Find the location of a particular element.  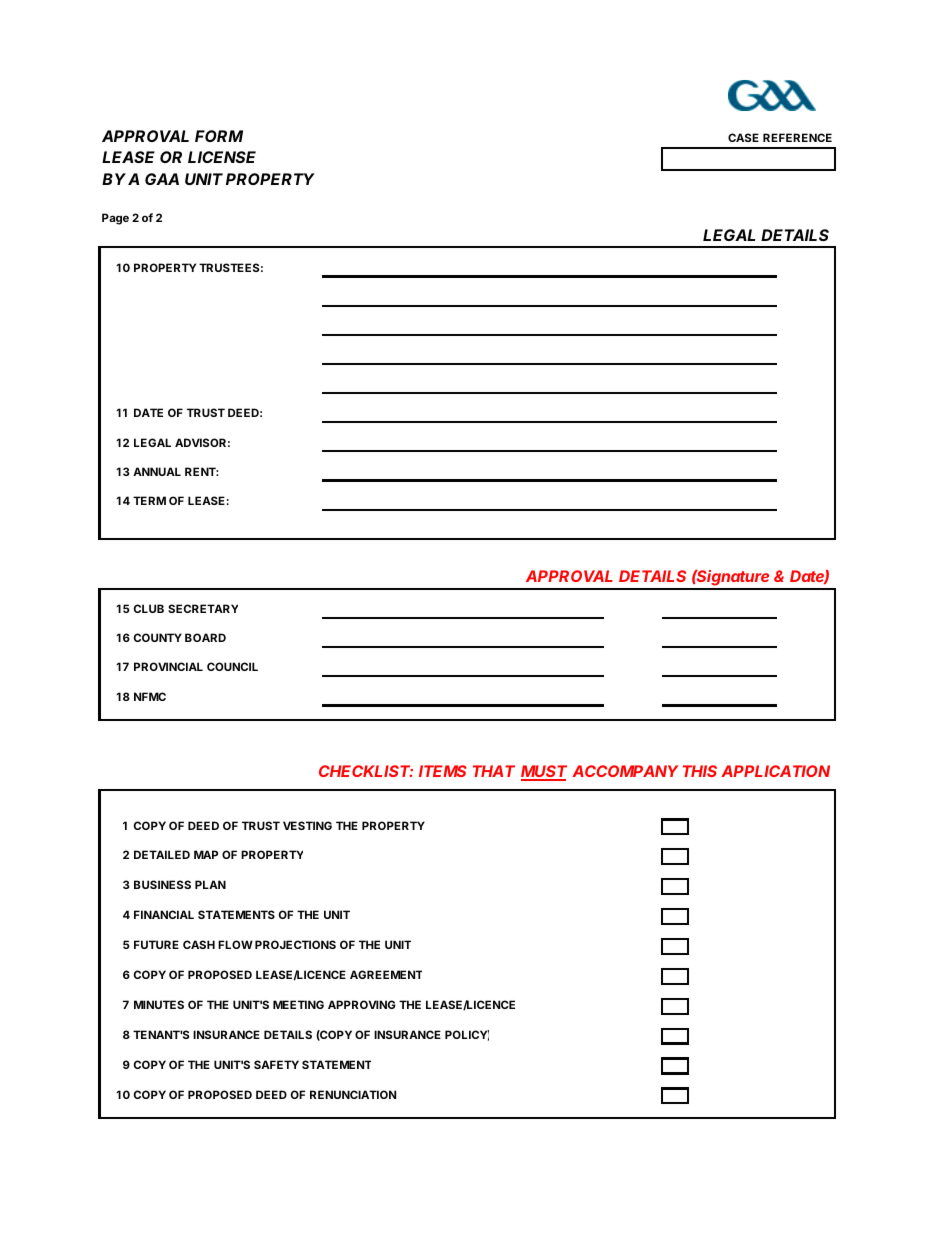

FORM is located at coordinates (219, 136).
